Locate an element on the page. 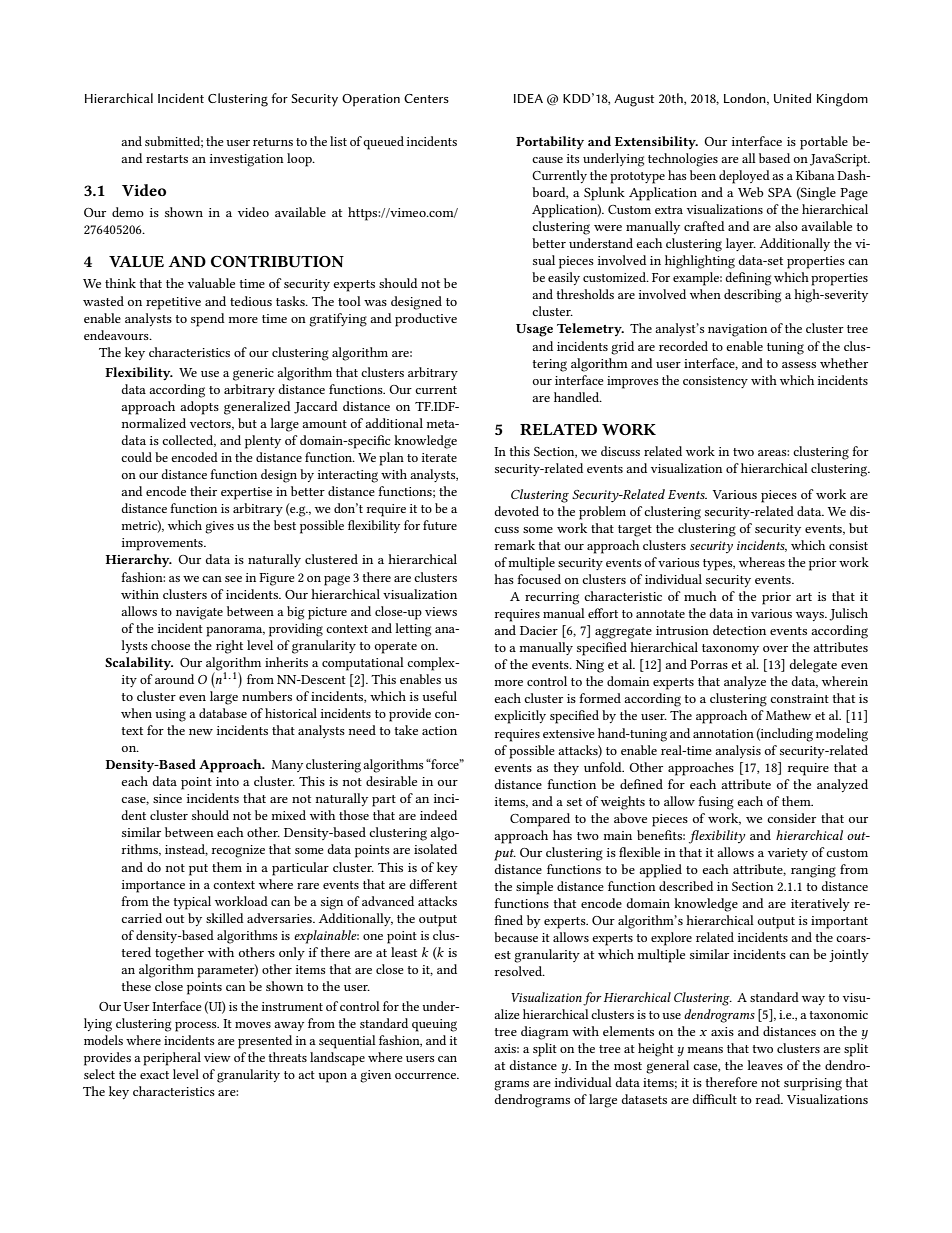 The height and width of the image is (1233, 952). leaves is located at coordinates (765, 1065).
